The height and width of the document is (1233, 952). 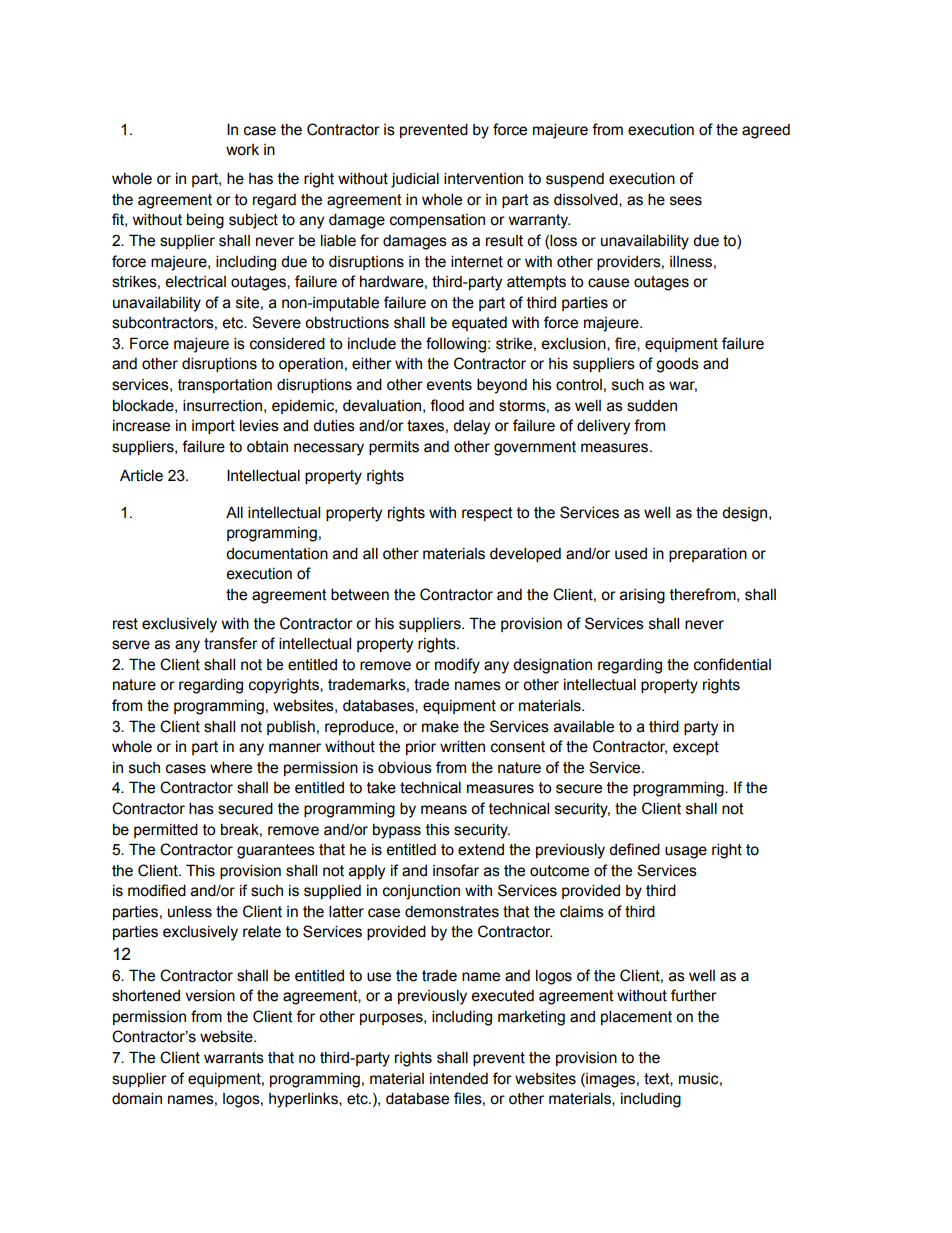 I want to click on intended, so click(x=459, y=1078).
